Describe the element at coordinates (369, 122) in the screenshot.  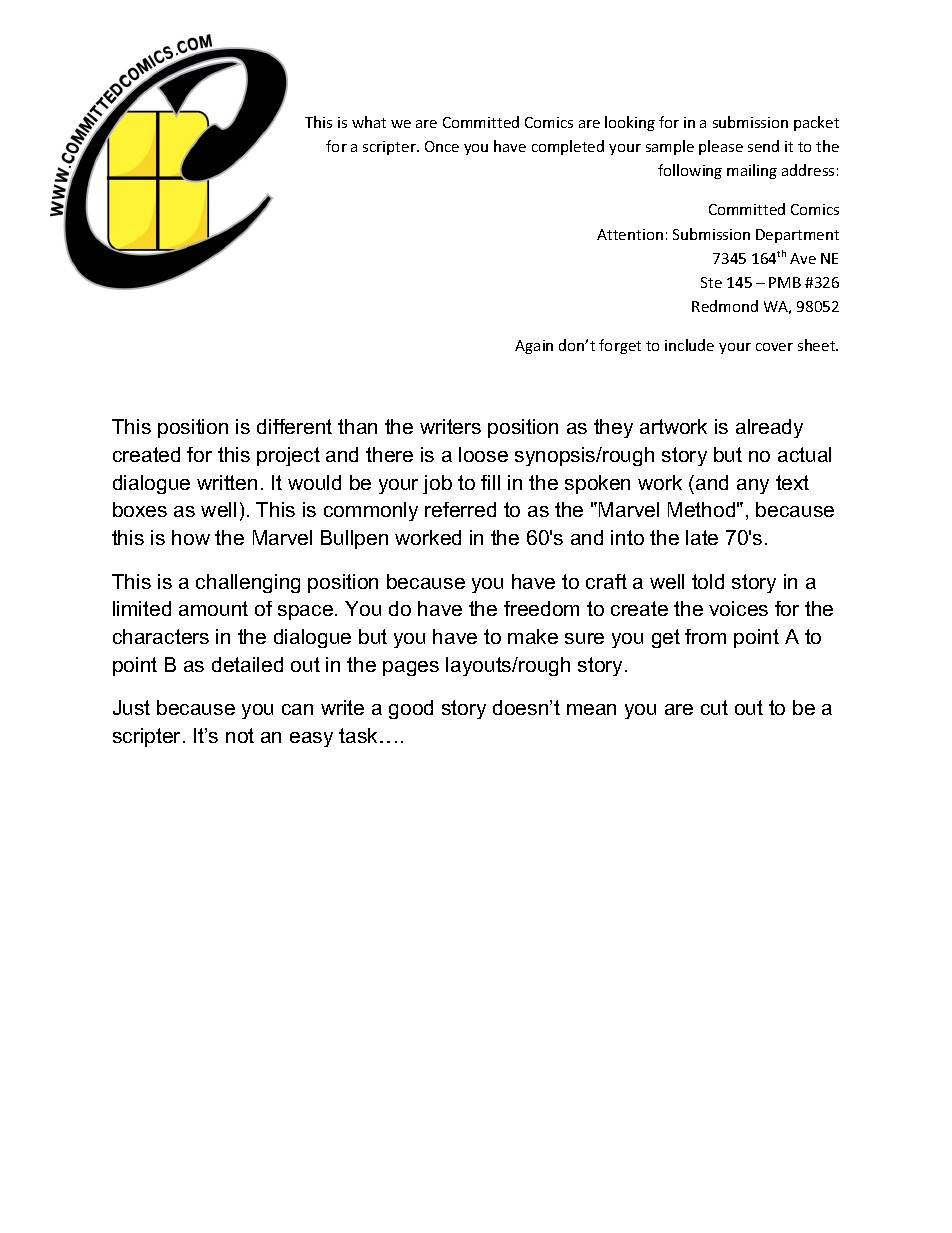
I see `what` at that location.
